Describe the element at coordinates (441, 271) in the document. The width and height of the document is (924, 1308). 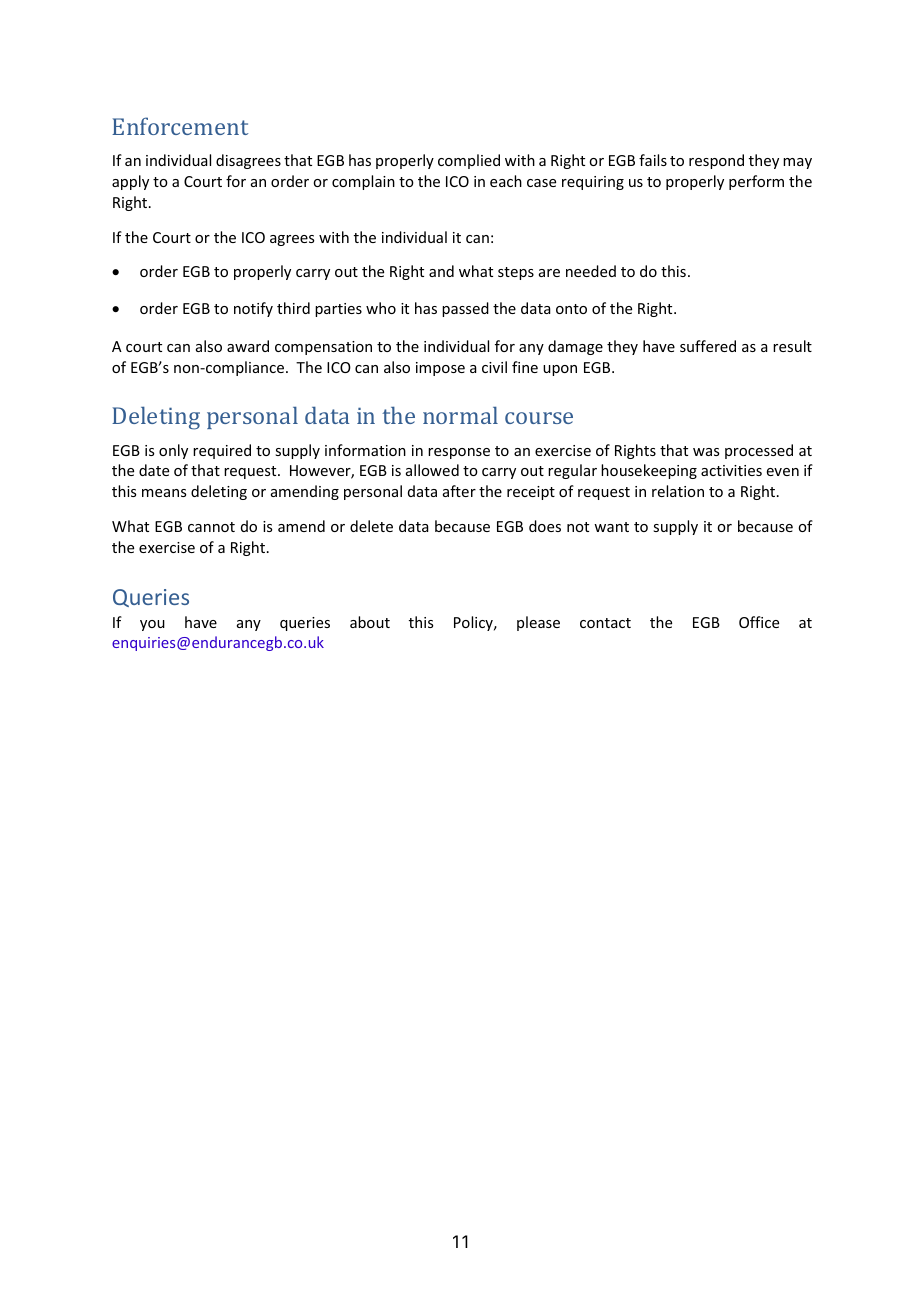
I see `and` at that location.
